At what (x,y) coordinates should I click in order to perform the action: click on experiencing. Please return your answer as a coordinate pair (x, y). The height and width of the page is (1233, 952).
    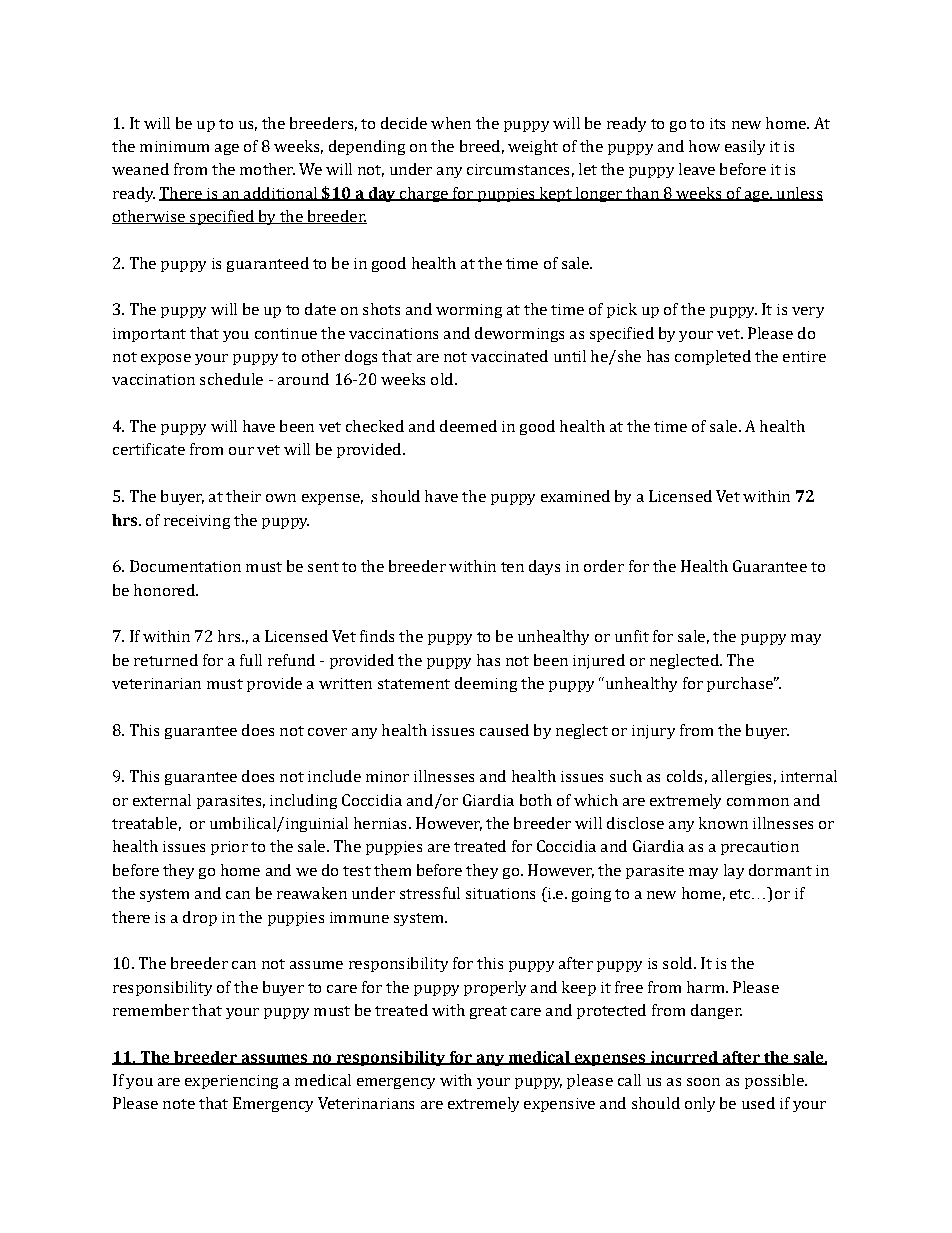
    Looking at the image, I should click on (231, 1082).
